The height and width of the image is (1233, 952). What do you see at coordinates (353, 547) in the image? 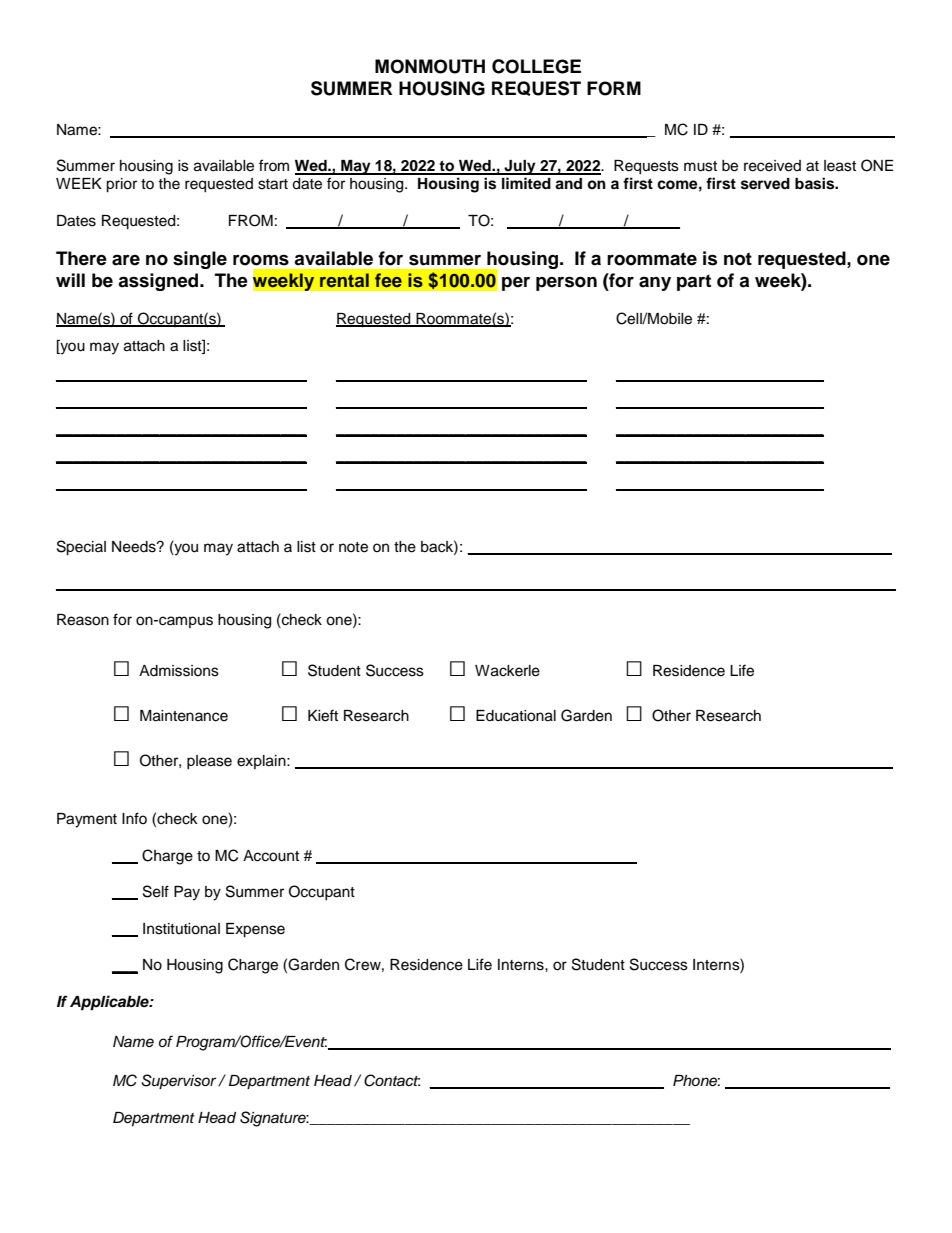
I see `note` at bounding box center [353, 547].
